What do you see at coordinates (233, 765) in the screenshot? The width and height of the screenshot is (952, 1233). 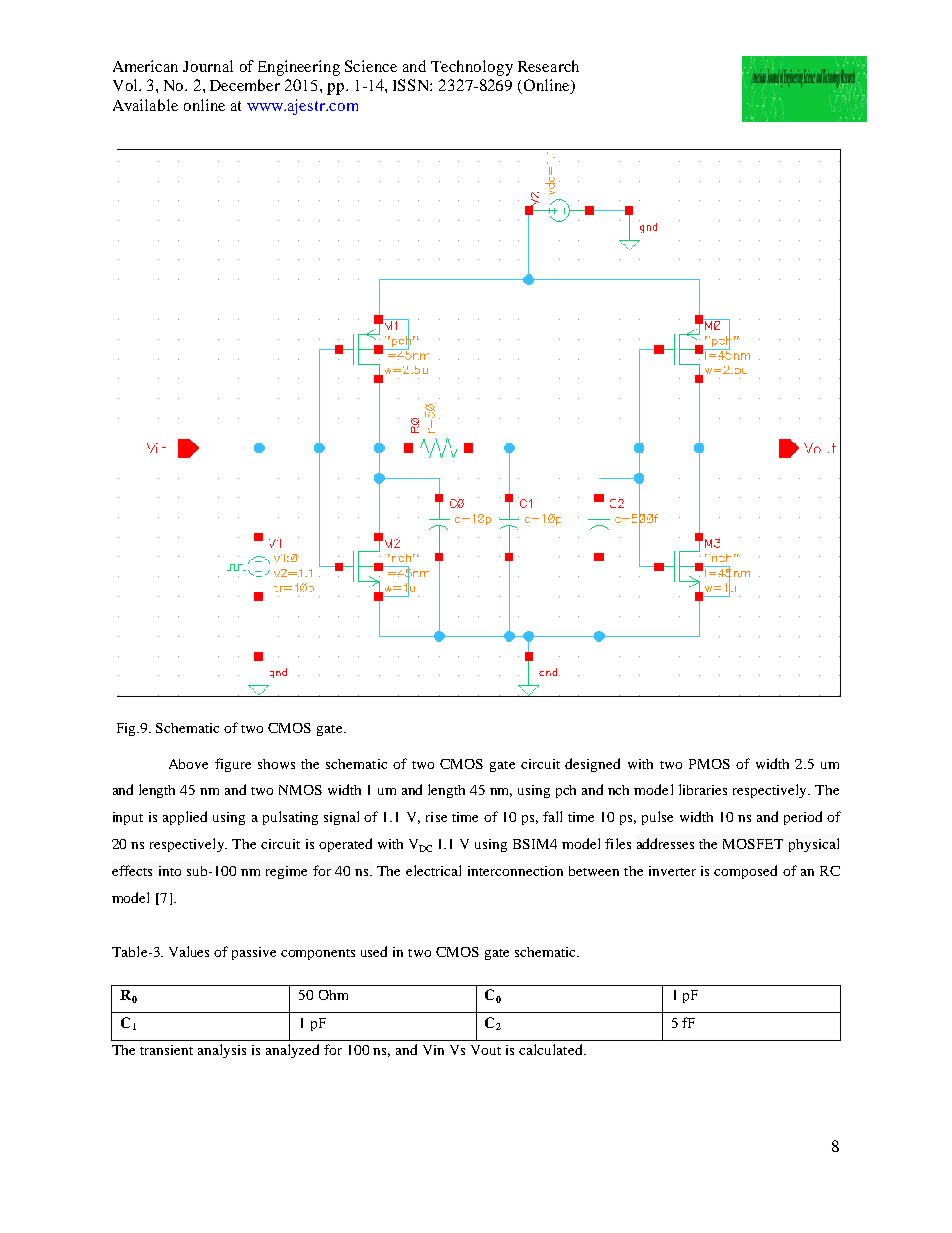 I see `figure` at bounding box center [233, 765].
